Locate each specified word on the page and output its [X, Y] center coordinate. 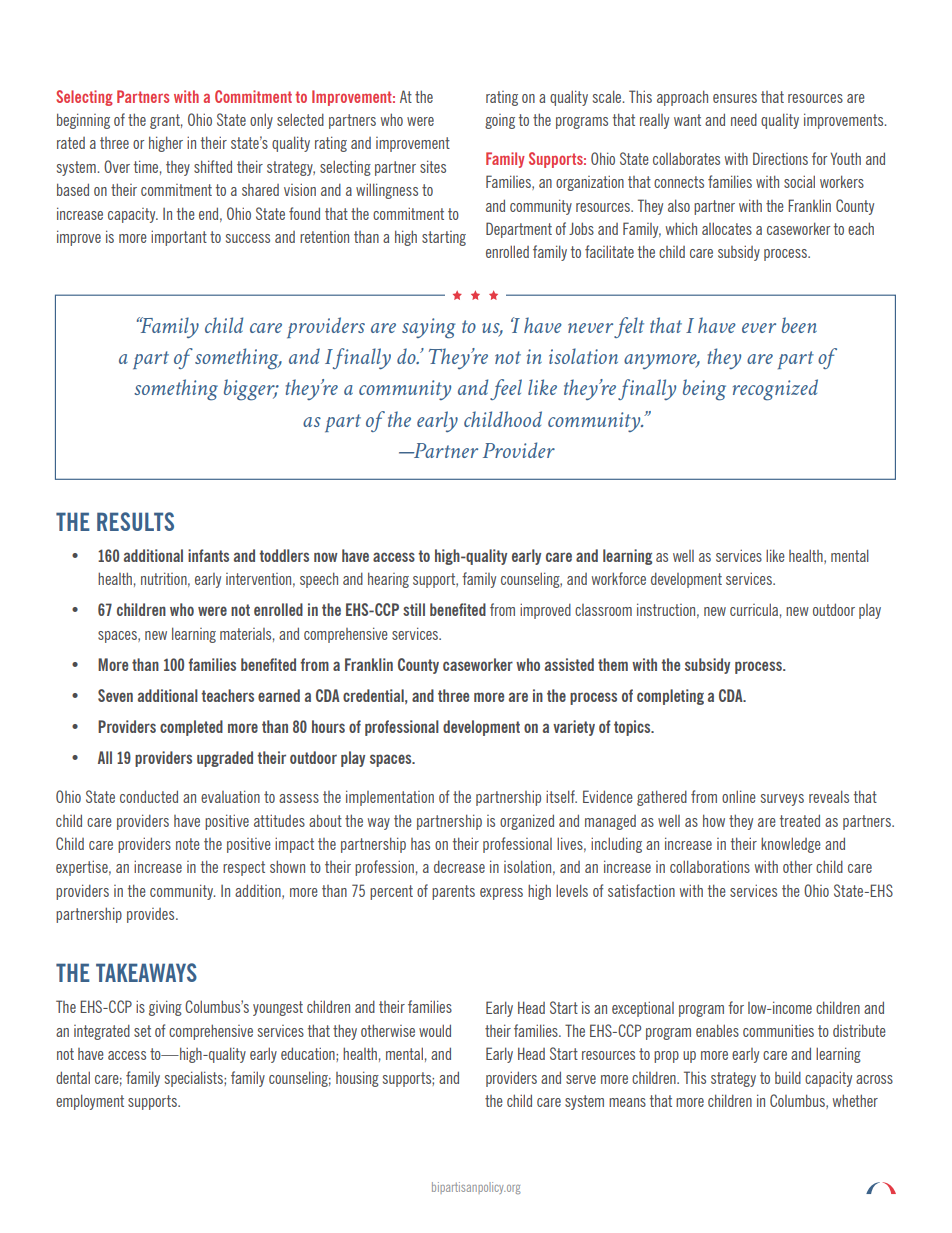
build [788, 1077]
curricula [754, 609]
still [414, 609]
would [435, 1030]
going [500, 121]
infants [208, 555]
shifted [213, 166]
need [744, 119]
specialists [195, 1079]
